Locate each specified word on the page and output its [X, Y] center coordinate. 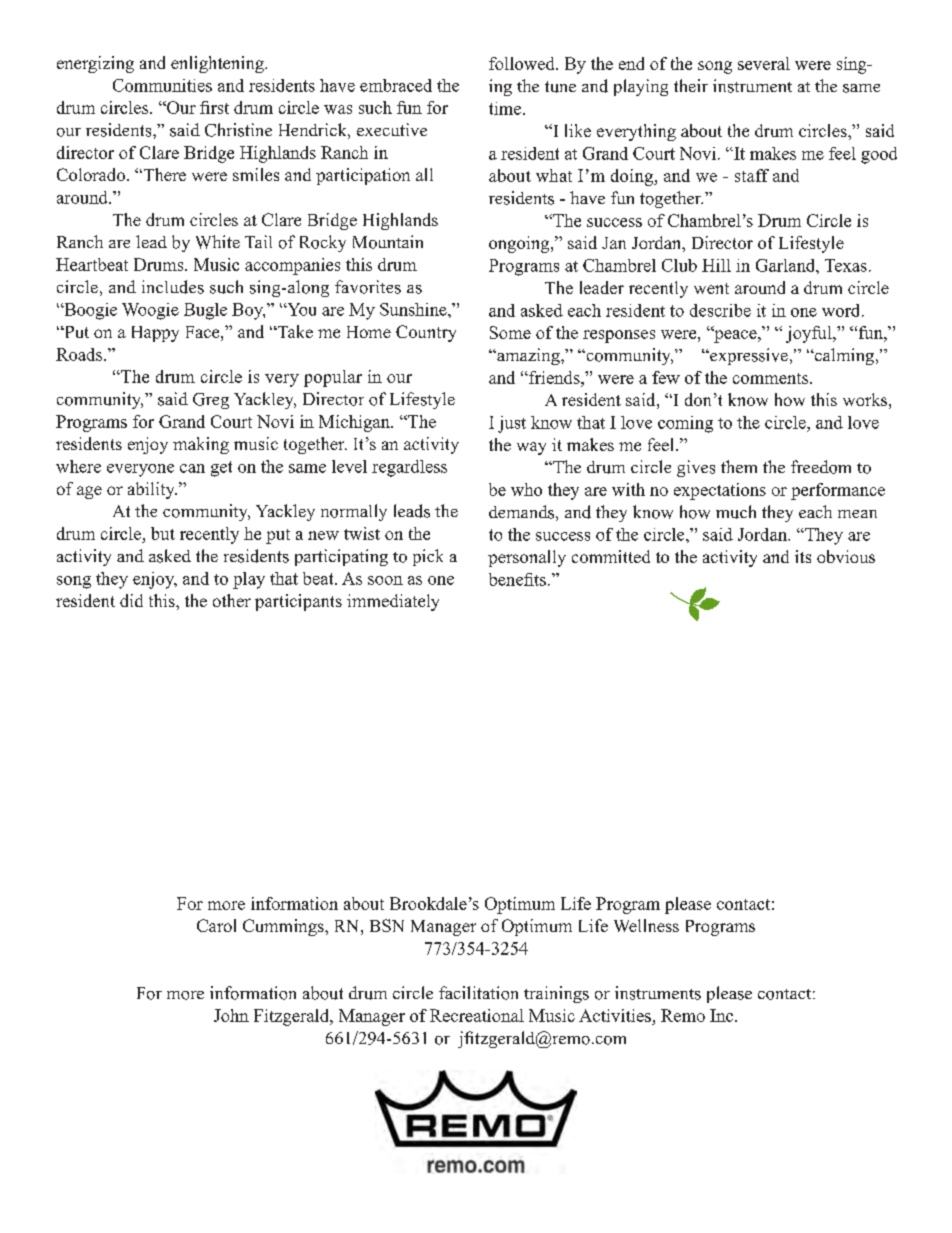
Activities [615, 1015]
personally [527, 558]
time [506, 108]
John [231, 1015]
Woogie [150, 311]
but [163, 533]
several [764, 63]
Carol [216, 925]
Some [510, 332]
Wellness [646, 925]
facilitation [478, 993]
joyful [810, 334]
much [736, 512]
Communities [162, 85]
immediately [393, 602]
